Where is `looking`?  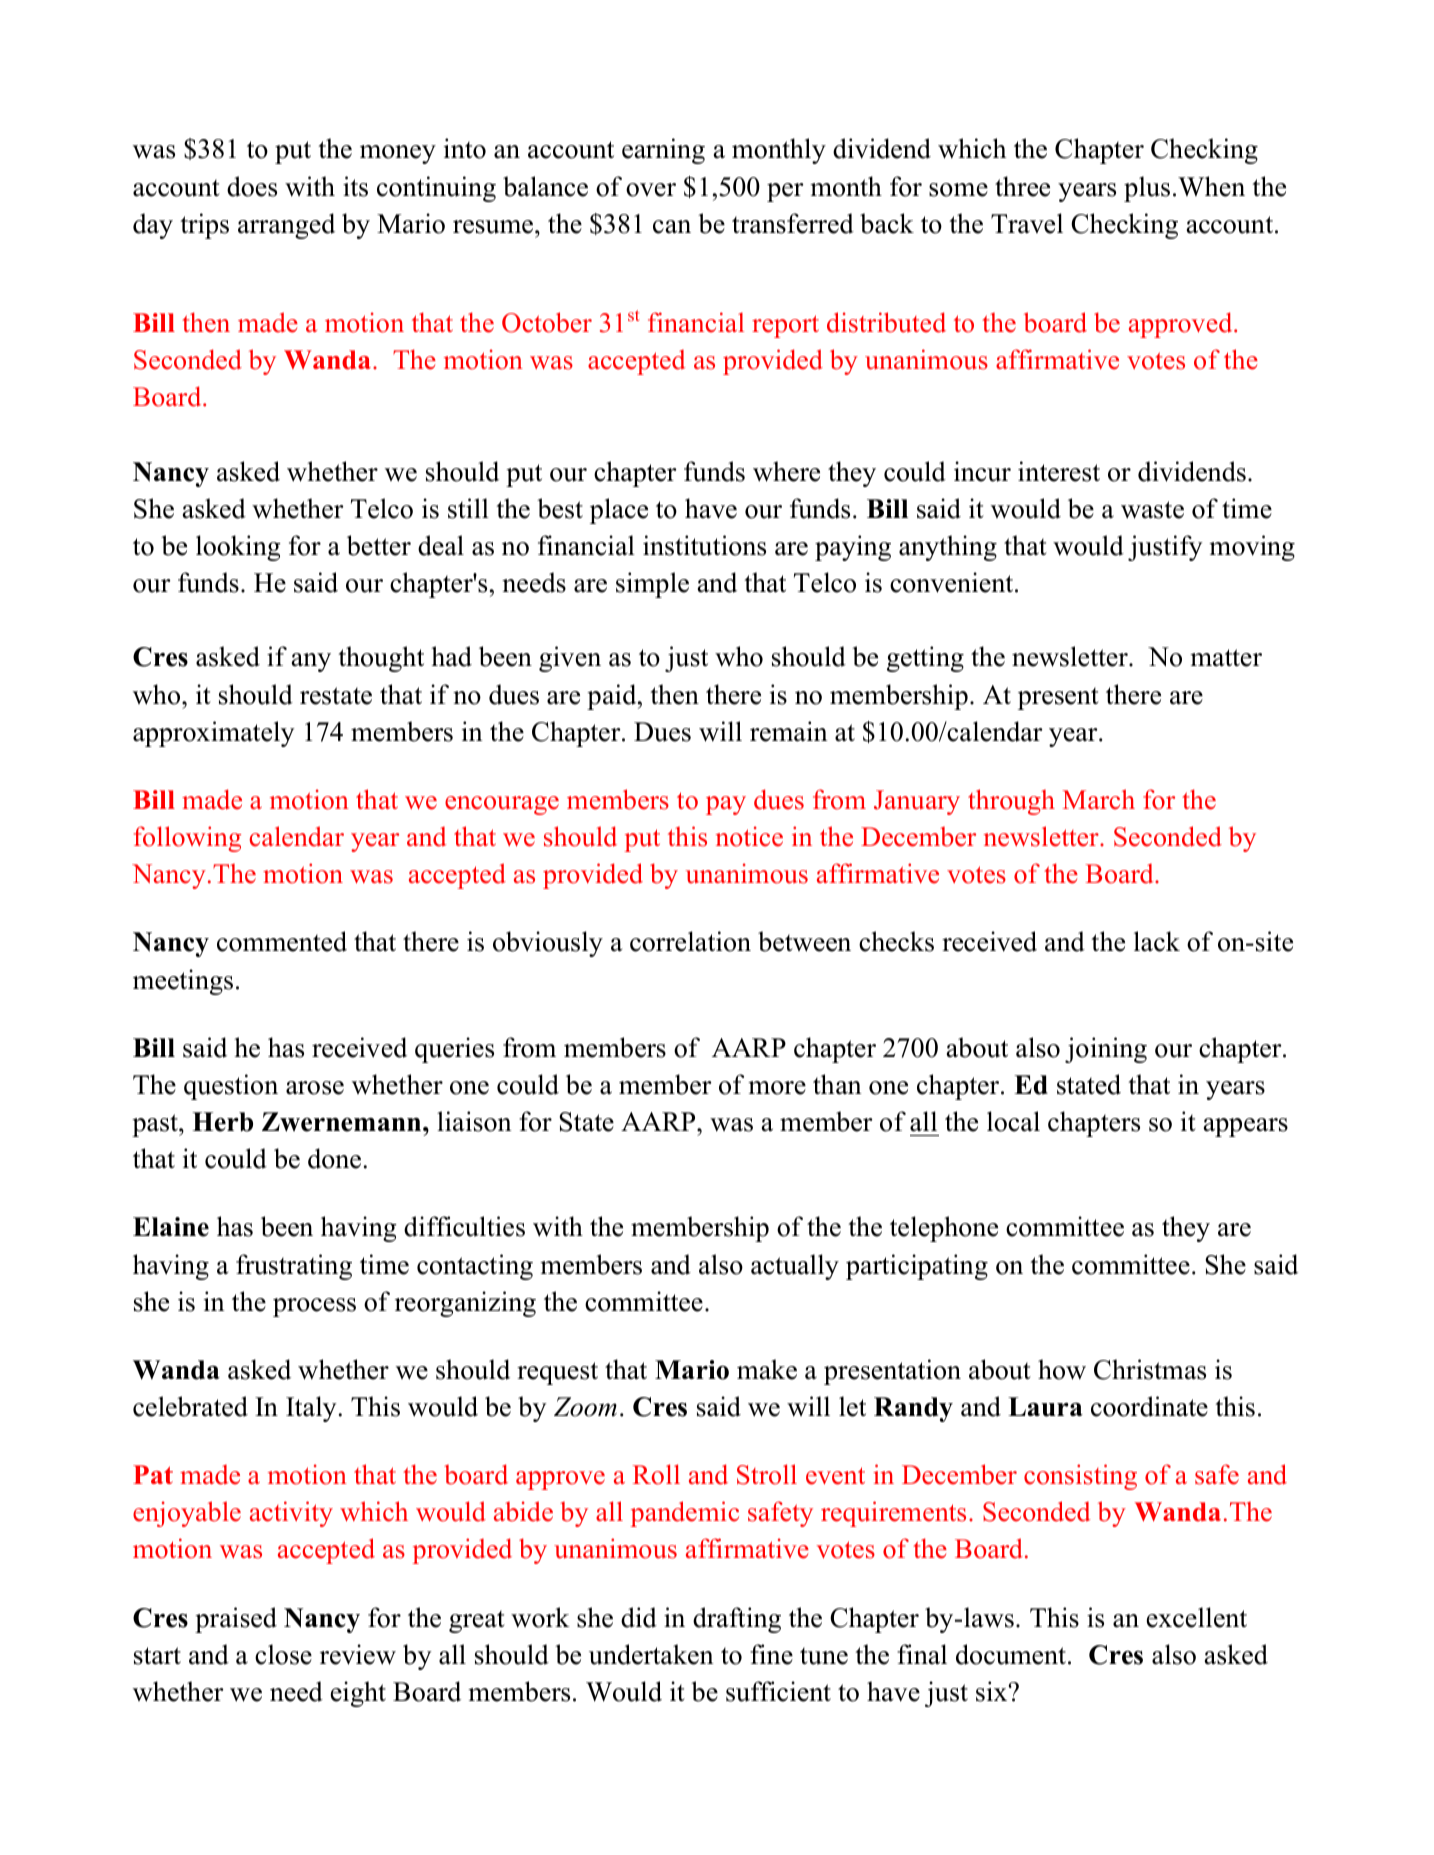
looking is located at coordinates (238, 548).
